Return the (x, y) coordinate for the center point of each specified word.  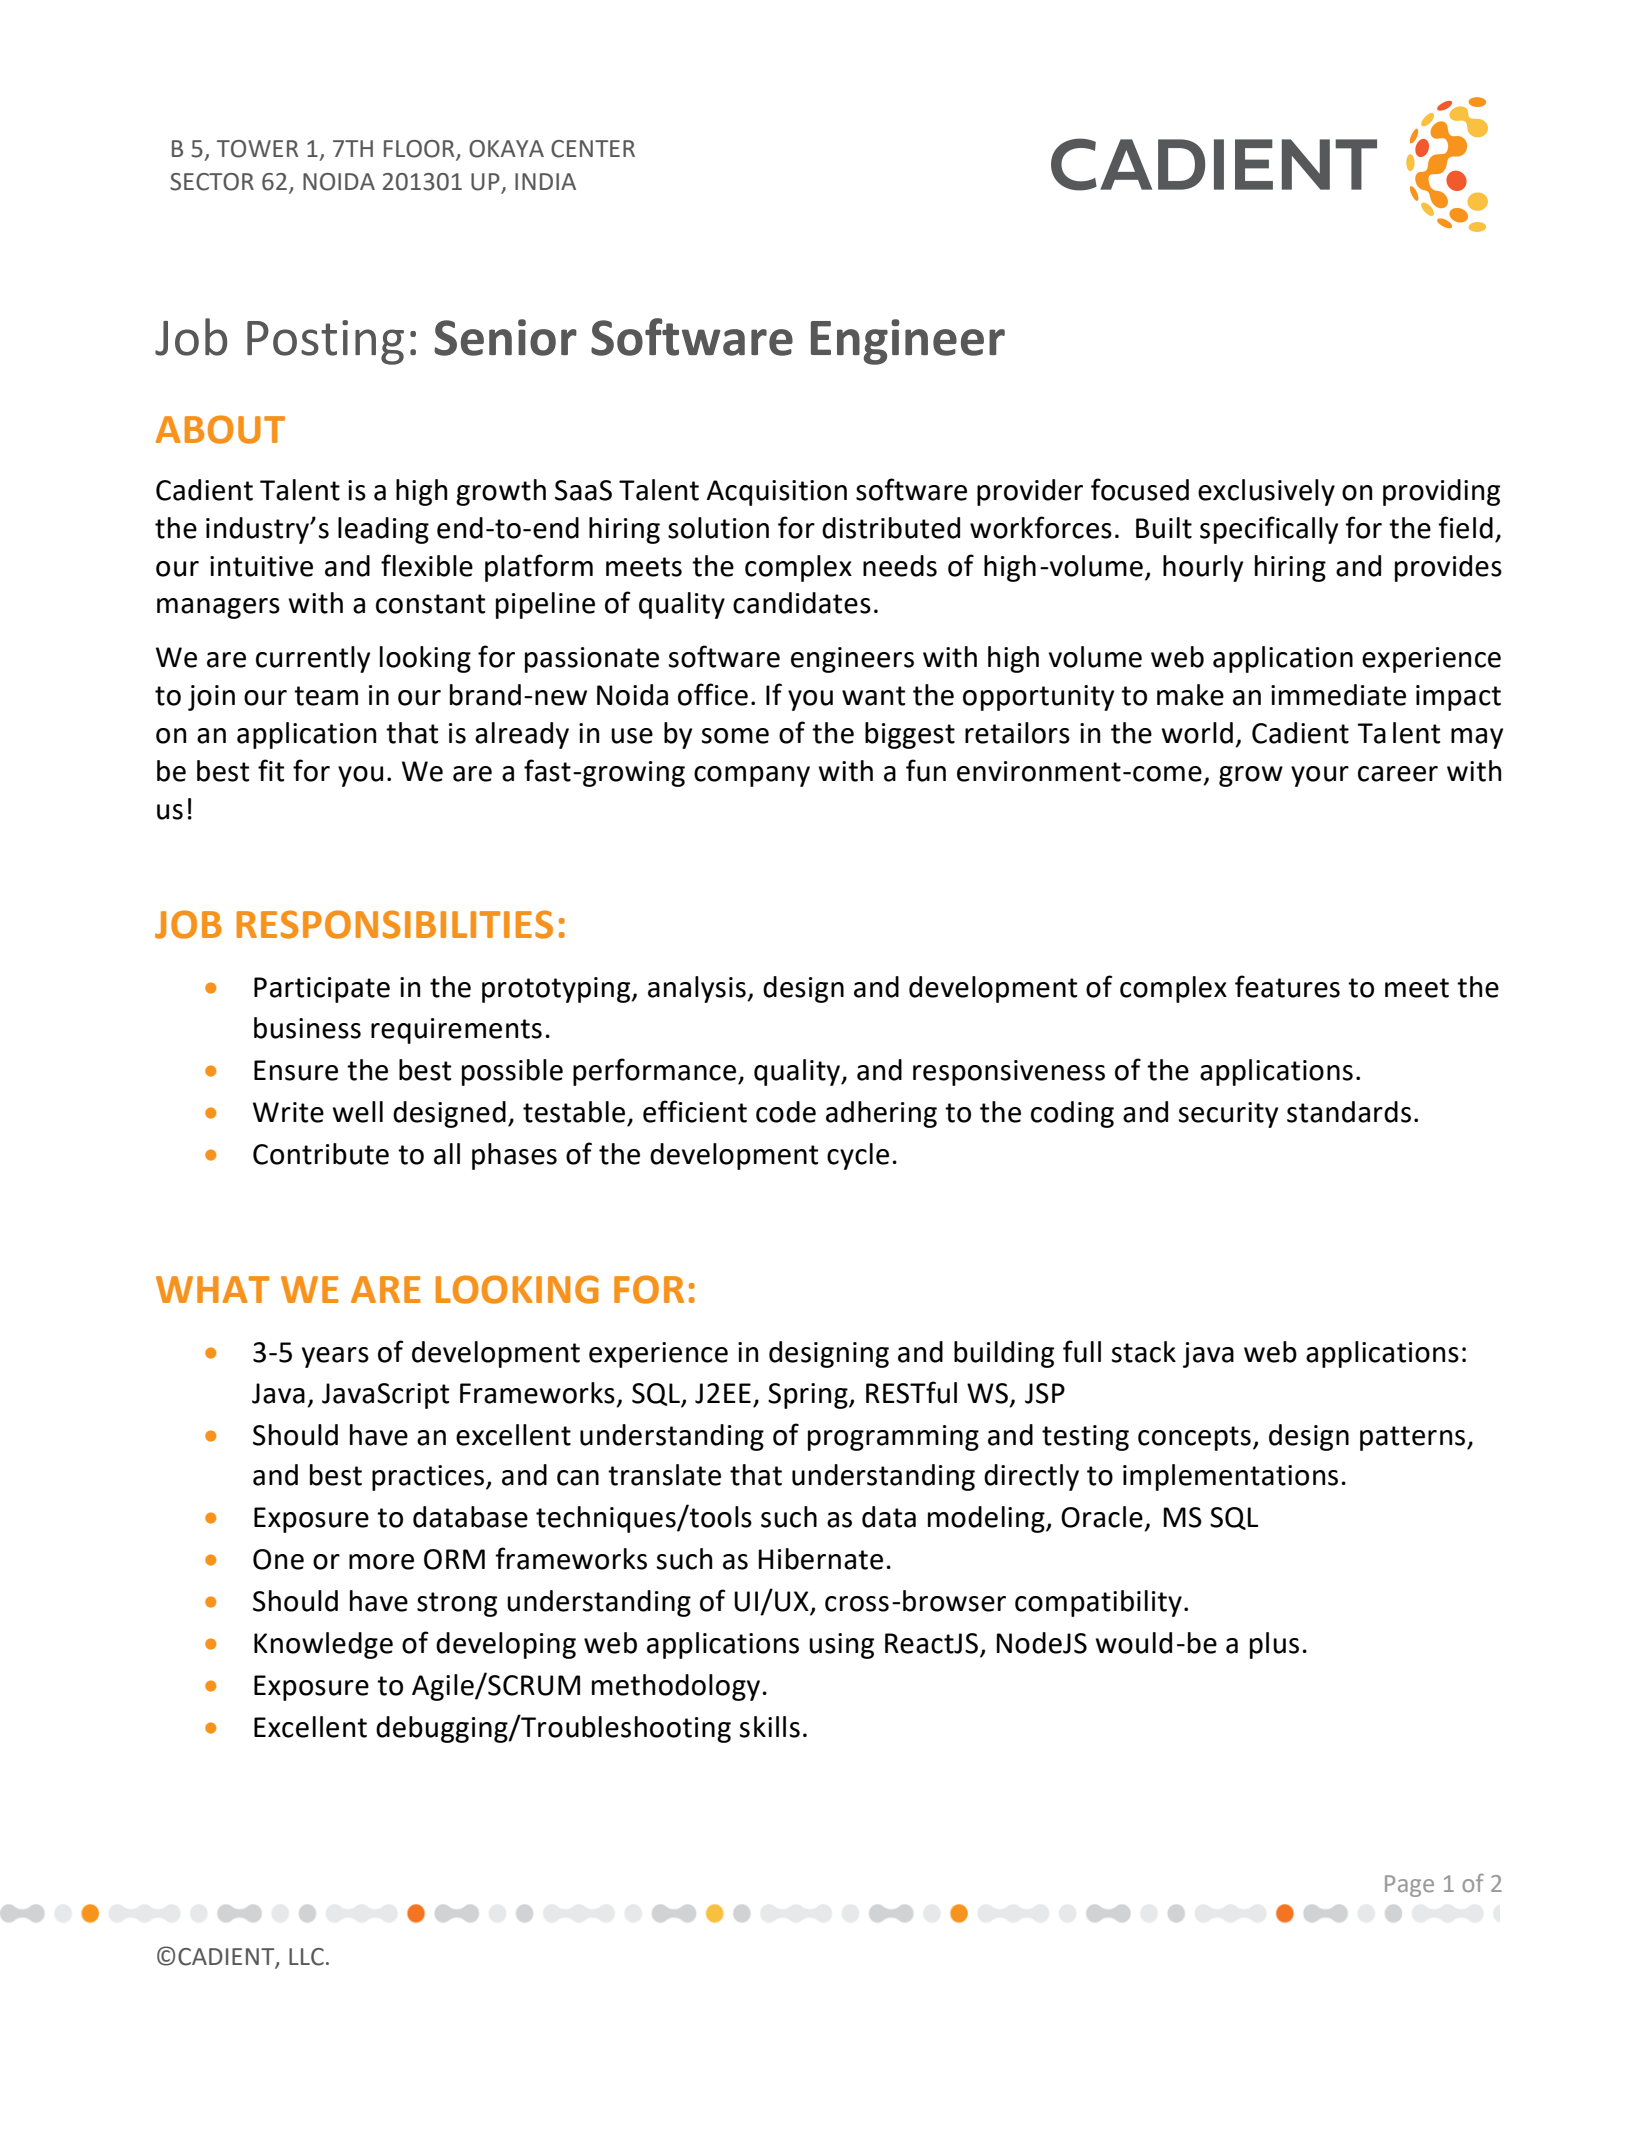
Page (1409, 1886)
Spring (809, 1396)
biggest (910, 735)
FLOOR (420, 150)
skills (770, 1727)
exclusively (1266, 492)
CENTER (593, 149)
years (335, 1357)
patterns (1414, 1438)
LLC (306, 1957)
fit (271, 770)
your (1320, 776)
